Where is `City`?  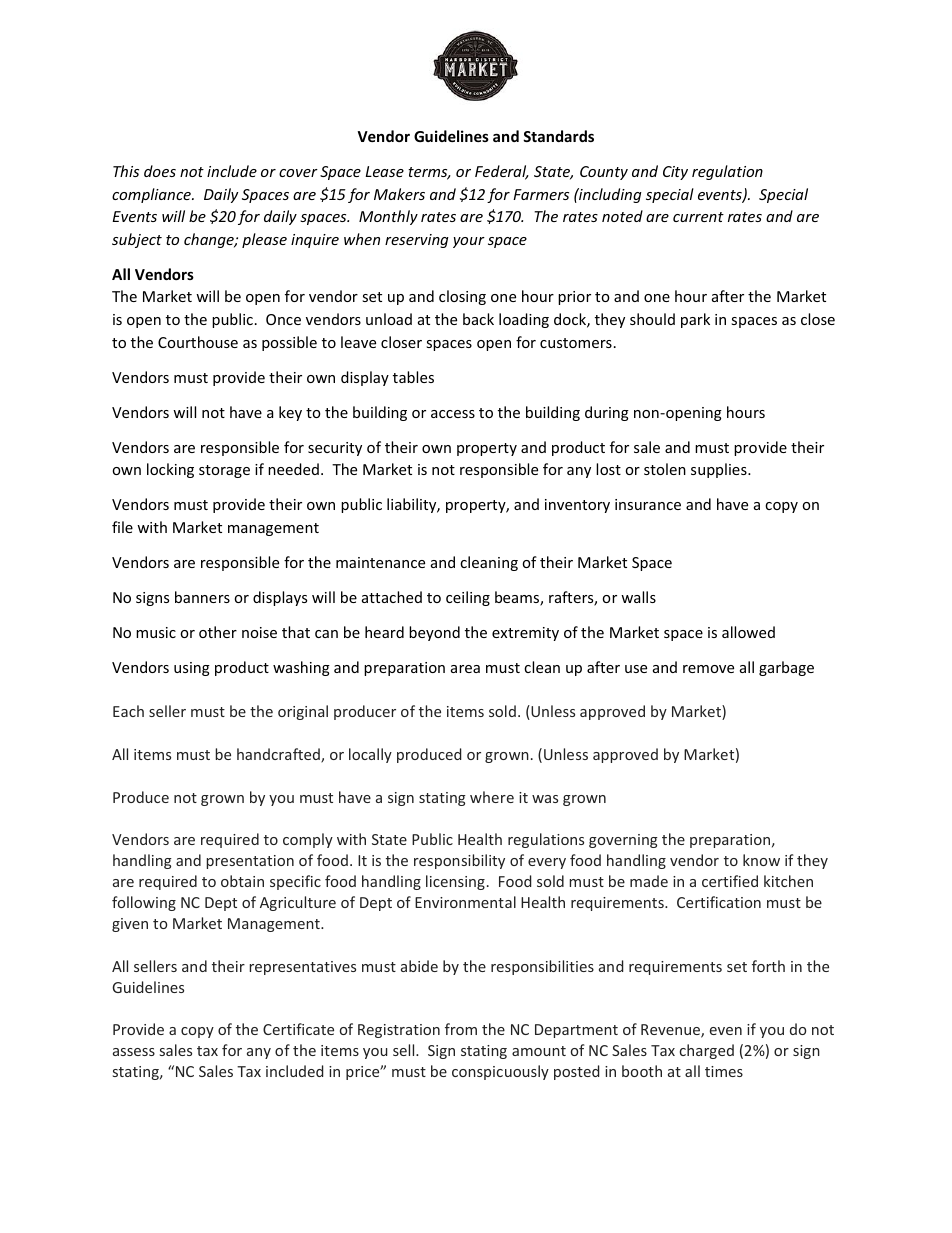
City is located at coordinates (675, 173).
